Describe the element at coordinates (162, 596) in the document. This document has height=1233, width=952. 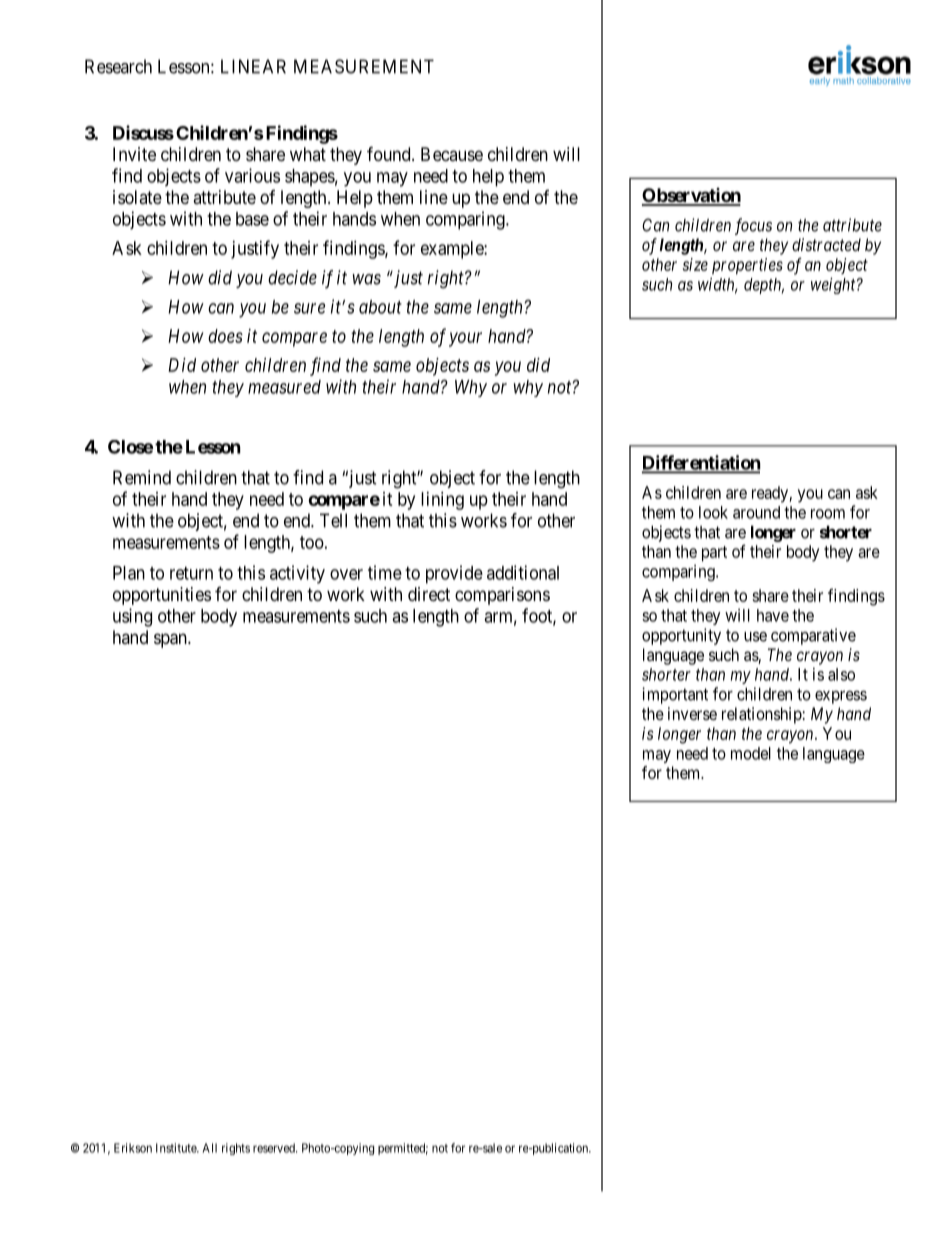
I see `opportunities` at that location.
